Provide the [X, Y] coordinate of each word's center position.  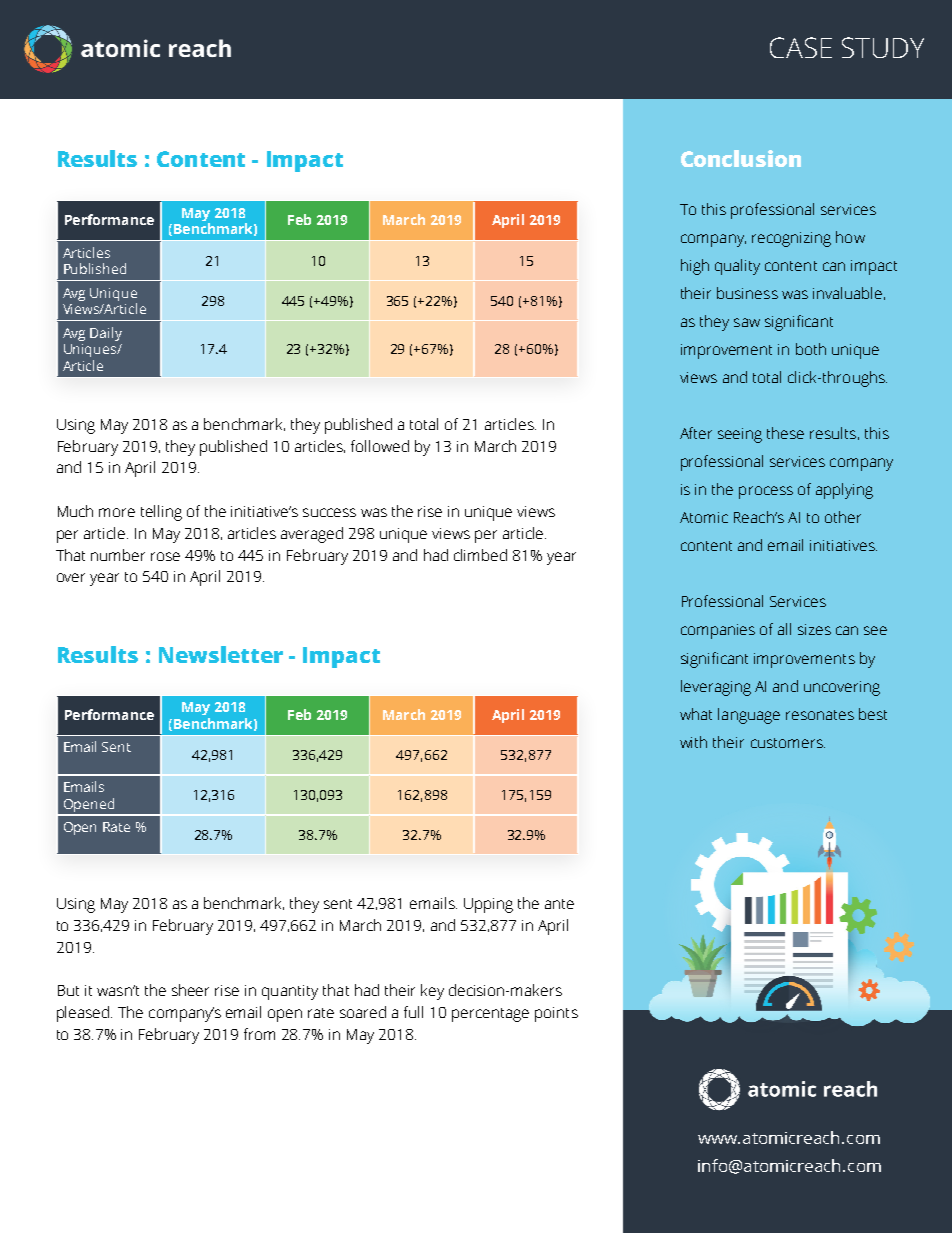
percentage [490, 1015]
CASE [801, 47]
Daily [106, 334]
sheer [190, 990]
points [556, 1014]
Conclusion [741, 158]
